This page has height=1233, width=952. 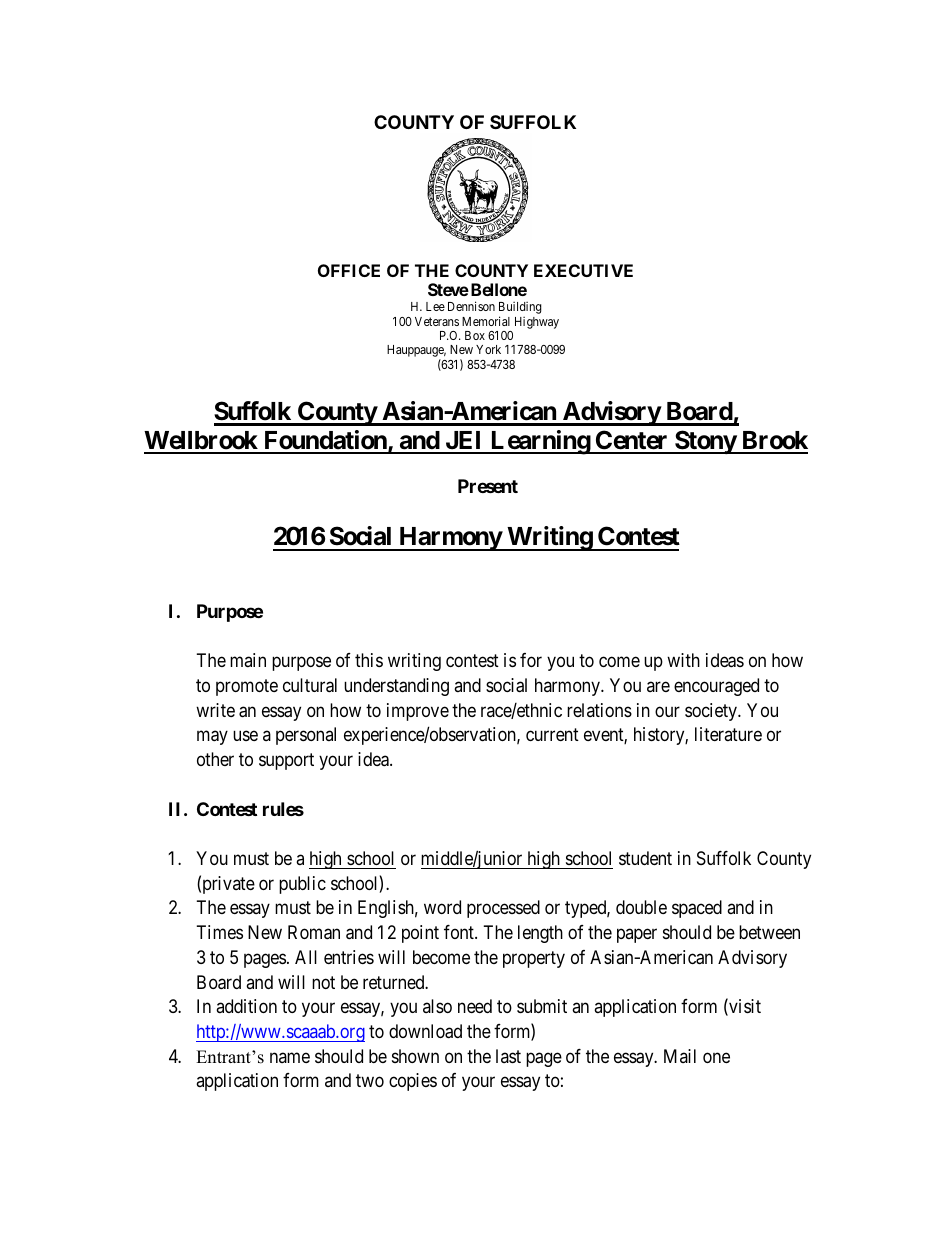 What do you see at coordinates (680, 1056) in the page?
I see `Mail` at bounding box center [680, 1056].
